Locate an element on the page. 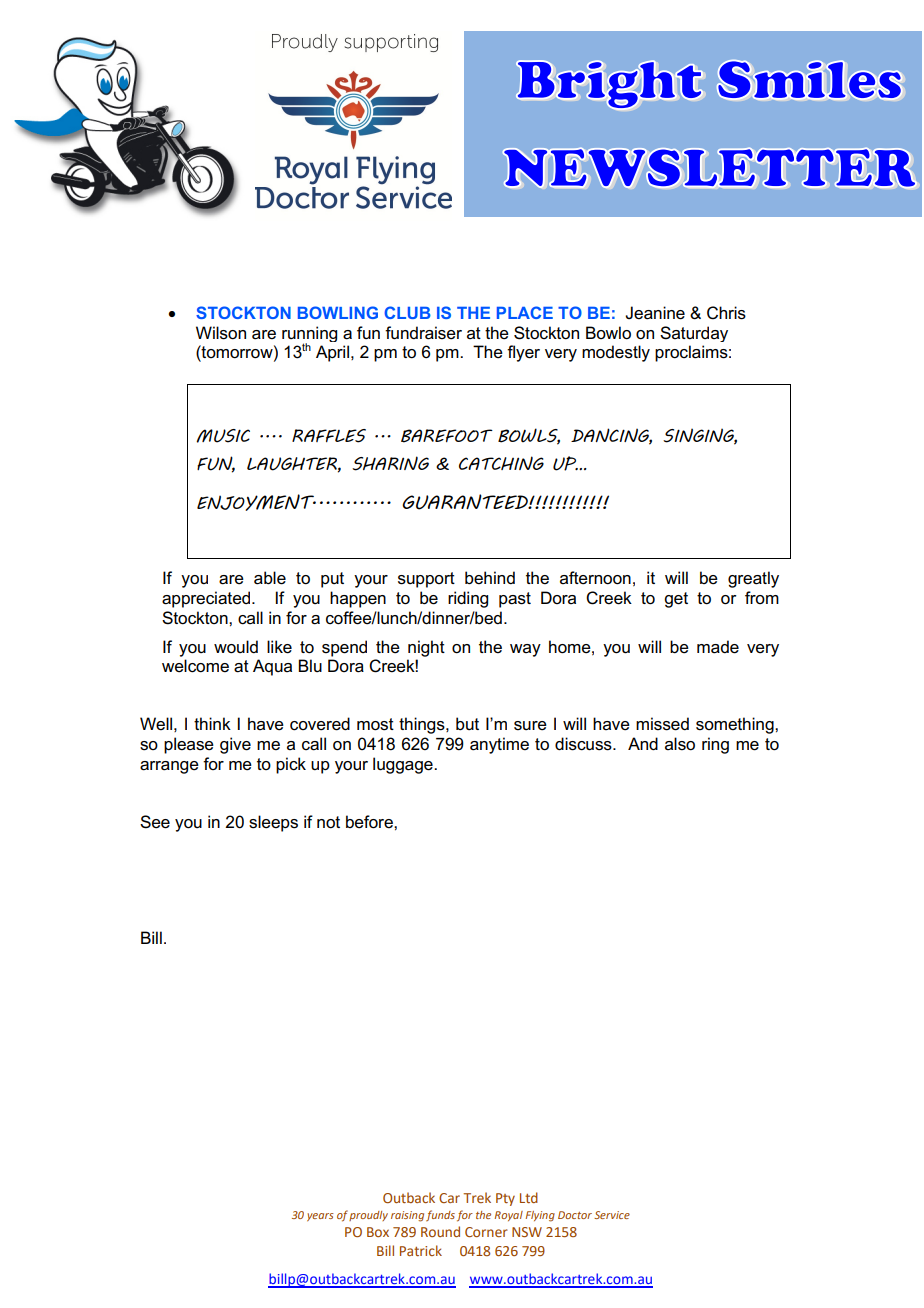 This image has width=924, height=1308. Wilson is located at coordinates (221, 333).
